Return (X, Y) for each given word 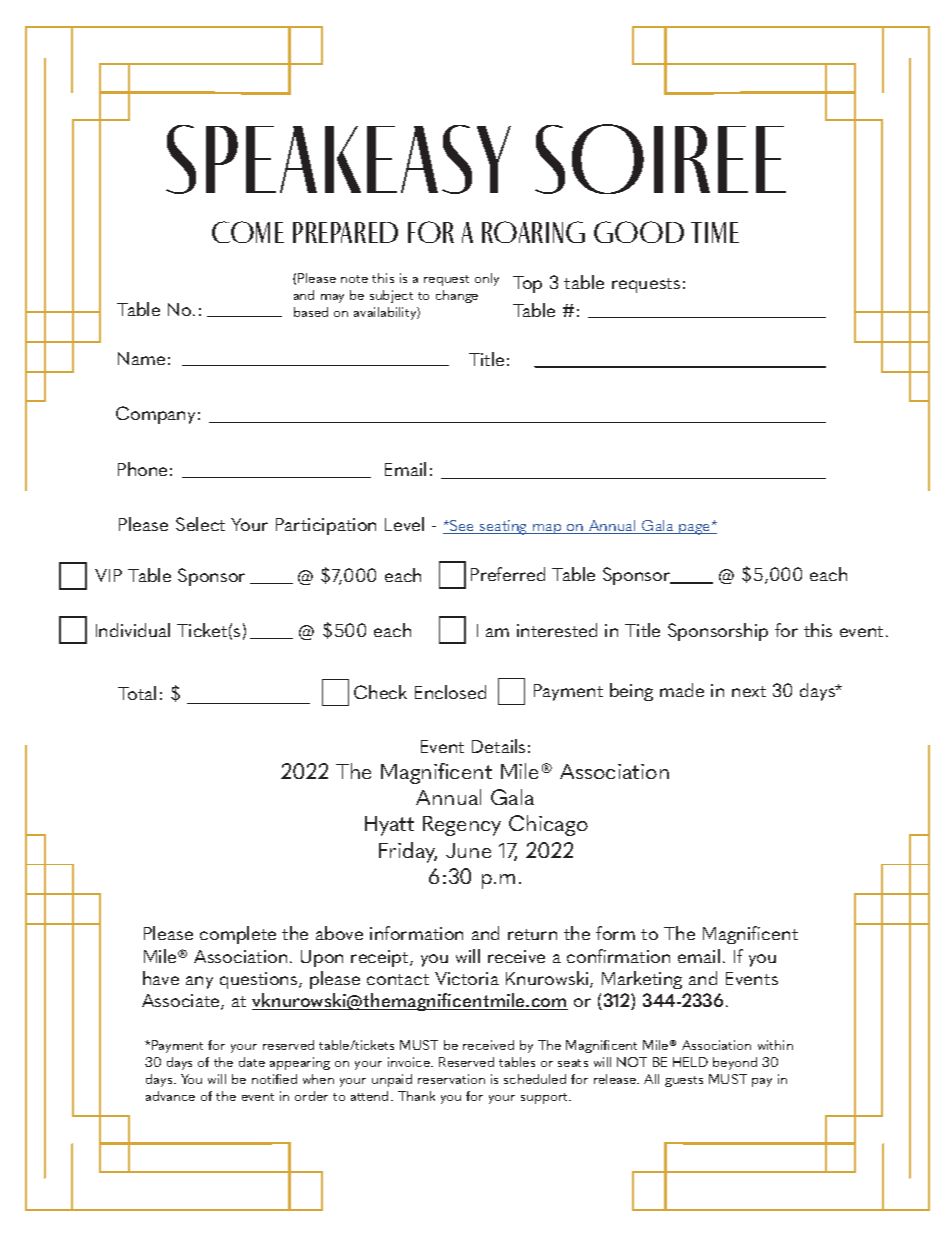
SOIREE (660, 159)
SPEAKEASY (338, 159)
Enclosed (450, 692)
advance (170, 1096)
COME (248, 232)
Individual (133, 630)
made (682, 690)
